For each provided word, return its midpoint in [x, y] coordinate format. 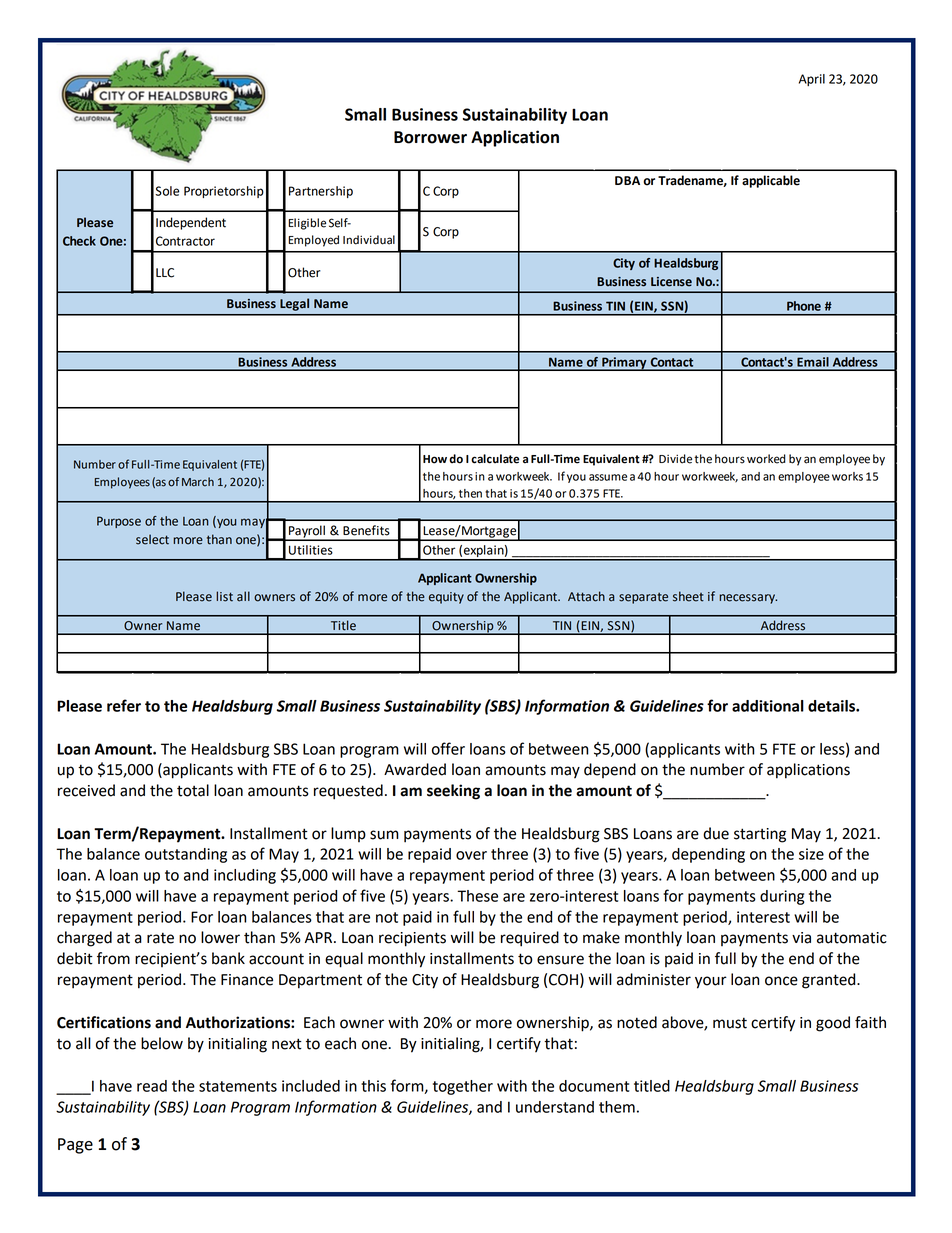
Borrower [430, 137]
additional [768, 706]
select [152, 539]
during [782, 897]
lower [220, 937]
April [812, 80]
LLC [165, 273]
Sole [167, 191]
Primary [624, 364]
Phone [804, 306]
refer [124, 705]
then [470, 493]
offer [448, 748]
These [477, 896]
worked [766, 459]
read [152, 1086]
